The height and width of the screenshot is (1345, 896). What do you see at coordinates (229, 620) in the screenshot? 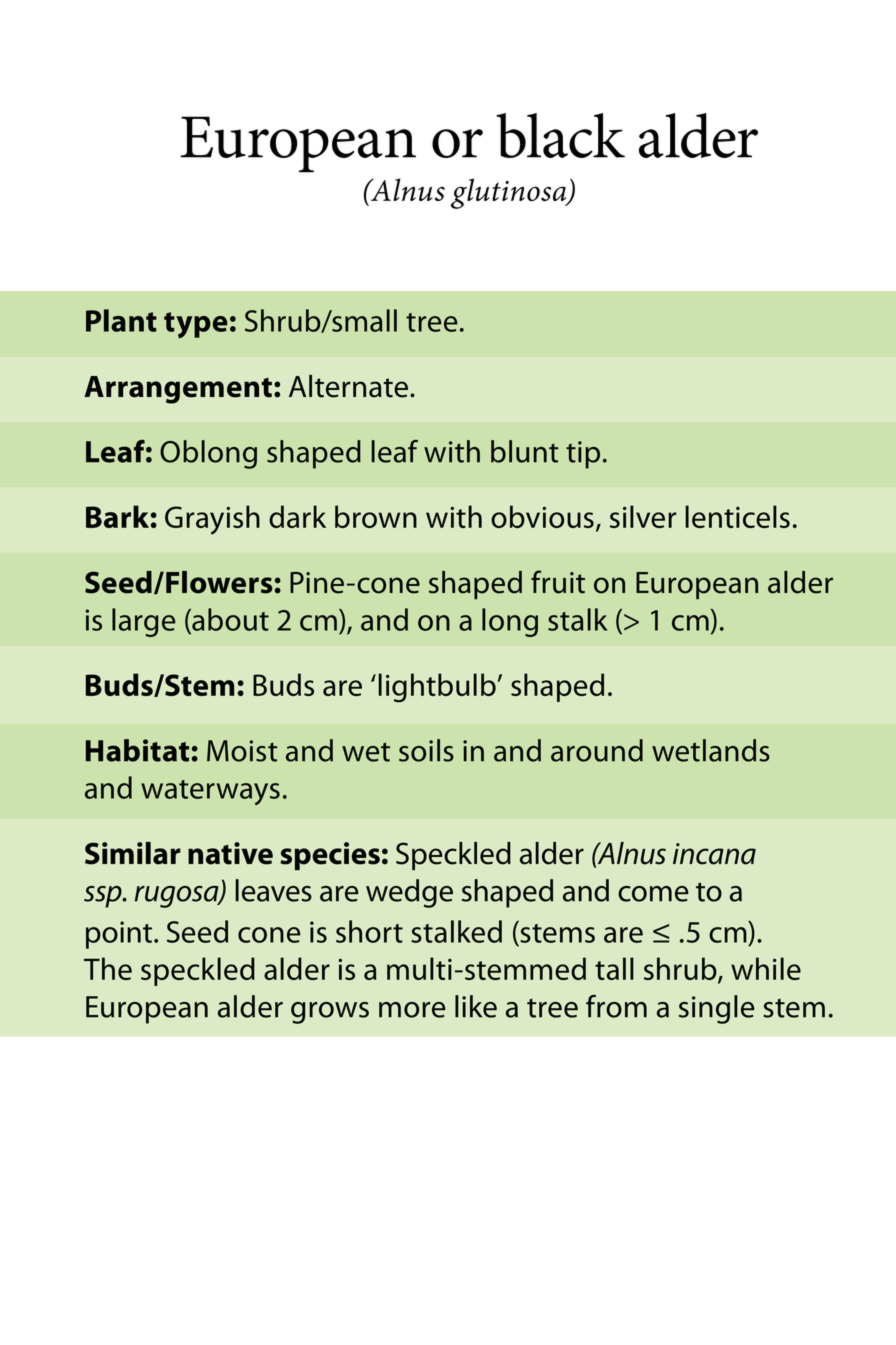
I see `about` at bounding box center [229, 620].
